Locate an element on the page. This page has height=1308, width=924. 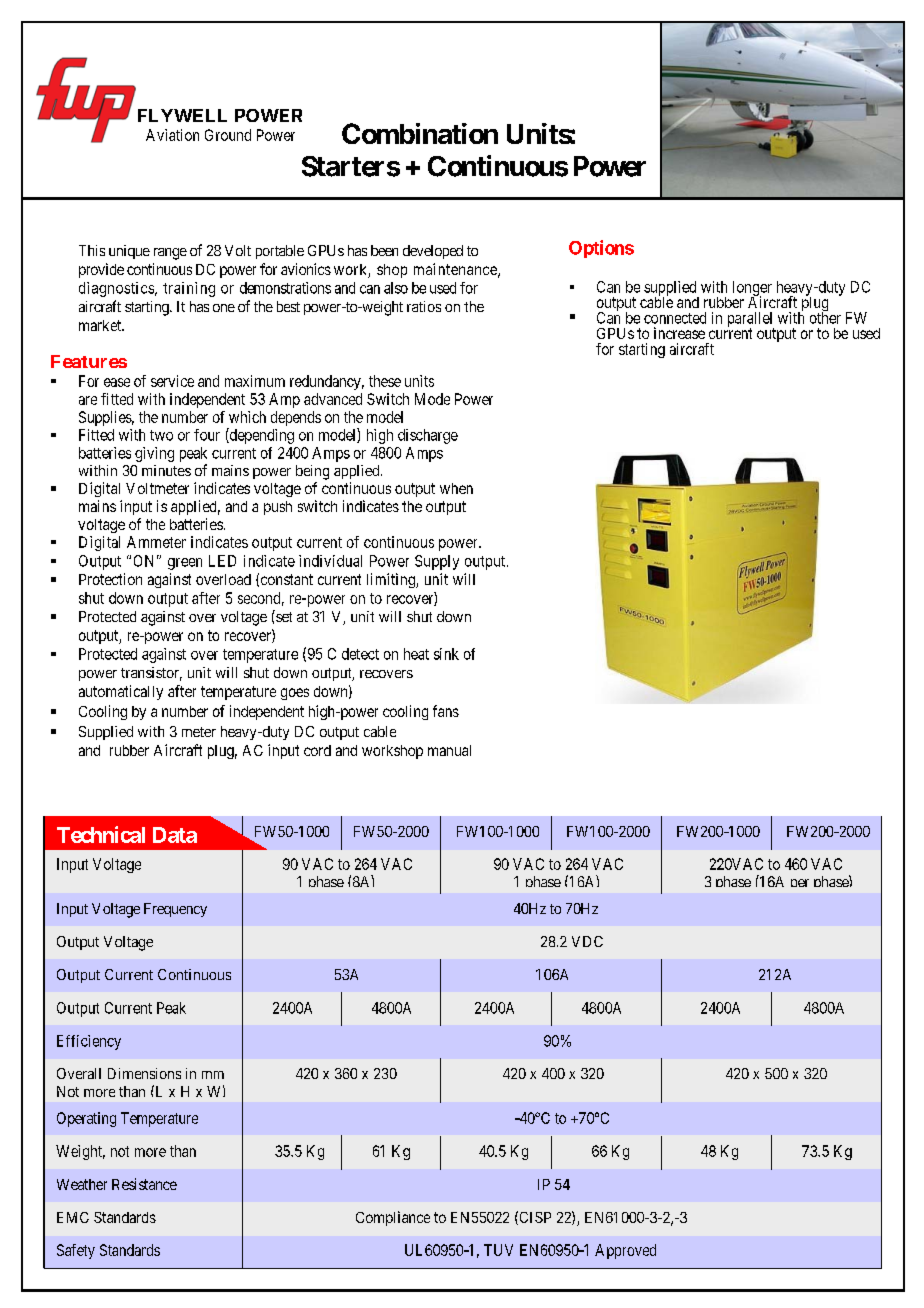
Approved is located at coordinates (625, 1251).
